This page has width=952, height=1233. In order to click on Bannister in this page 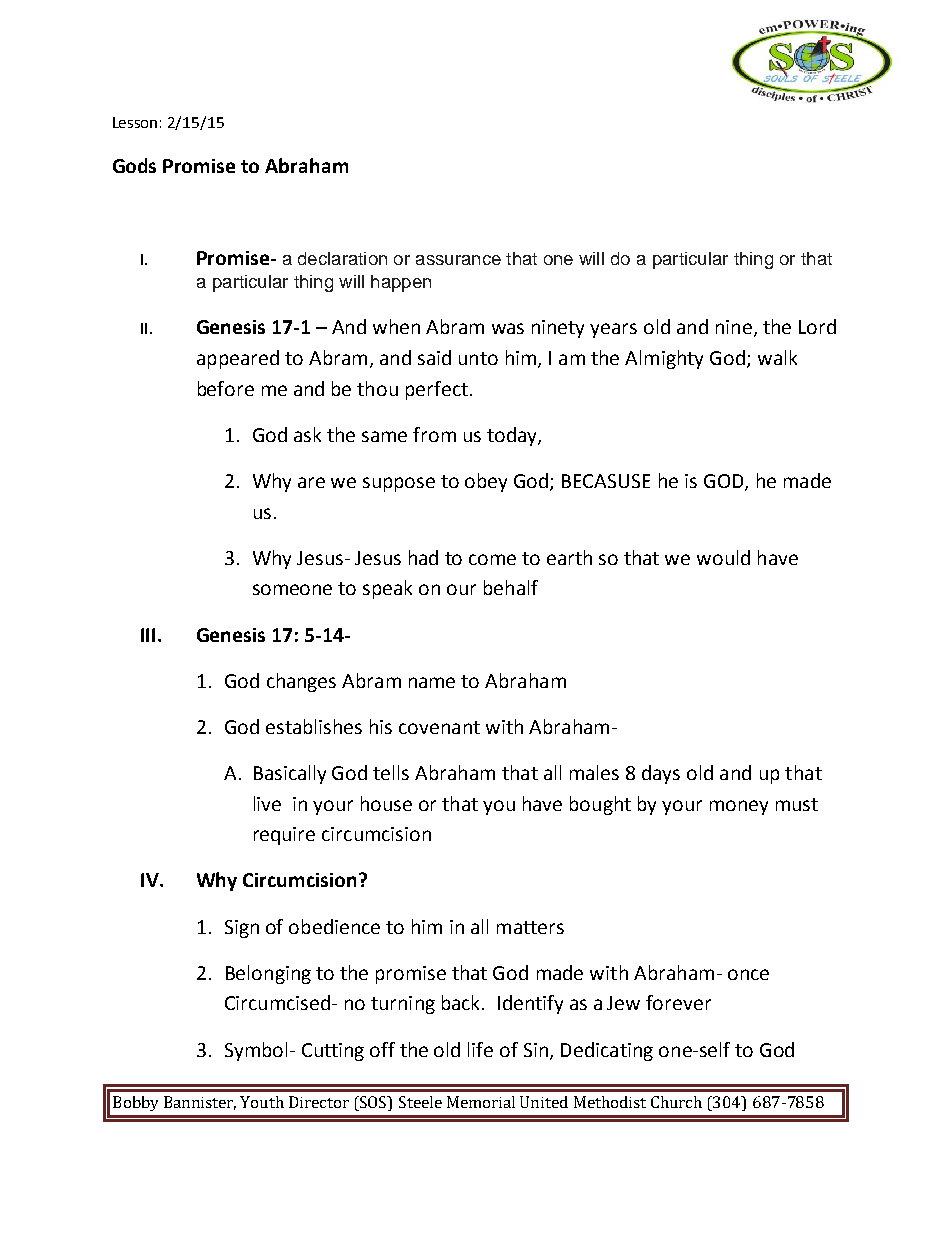, I will do `click(200, 1103)`.
